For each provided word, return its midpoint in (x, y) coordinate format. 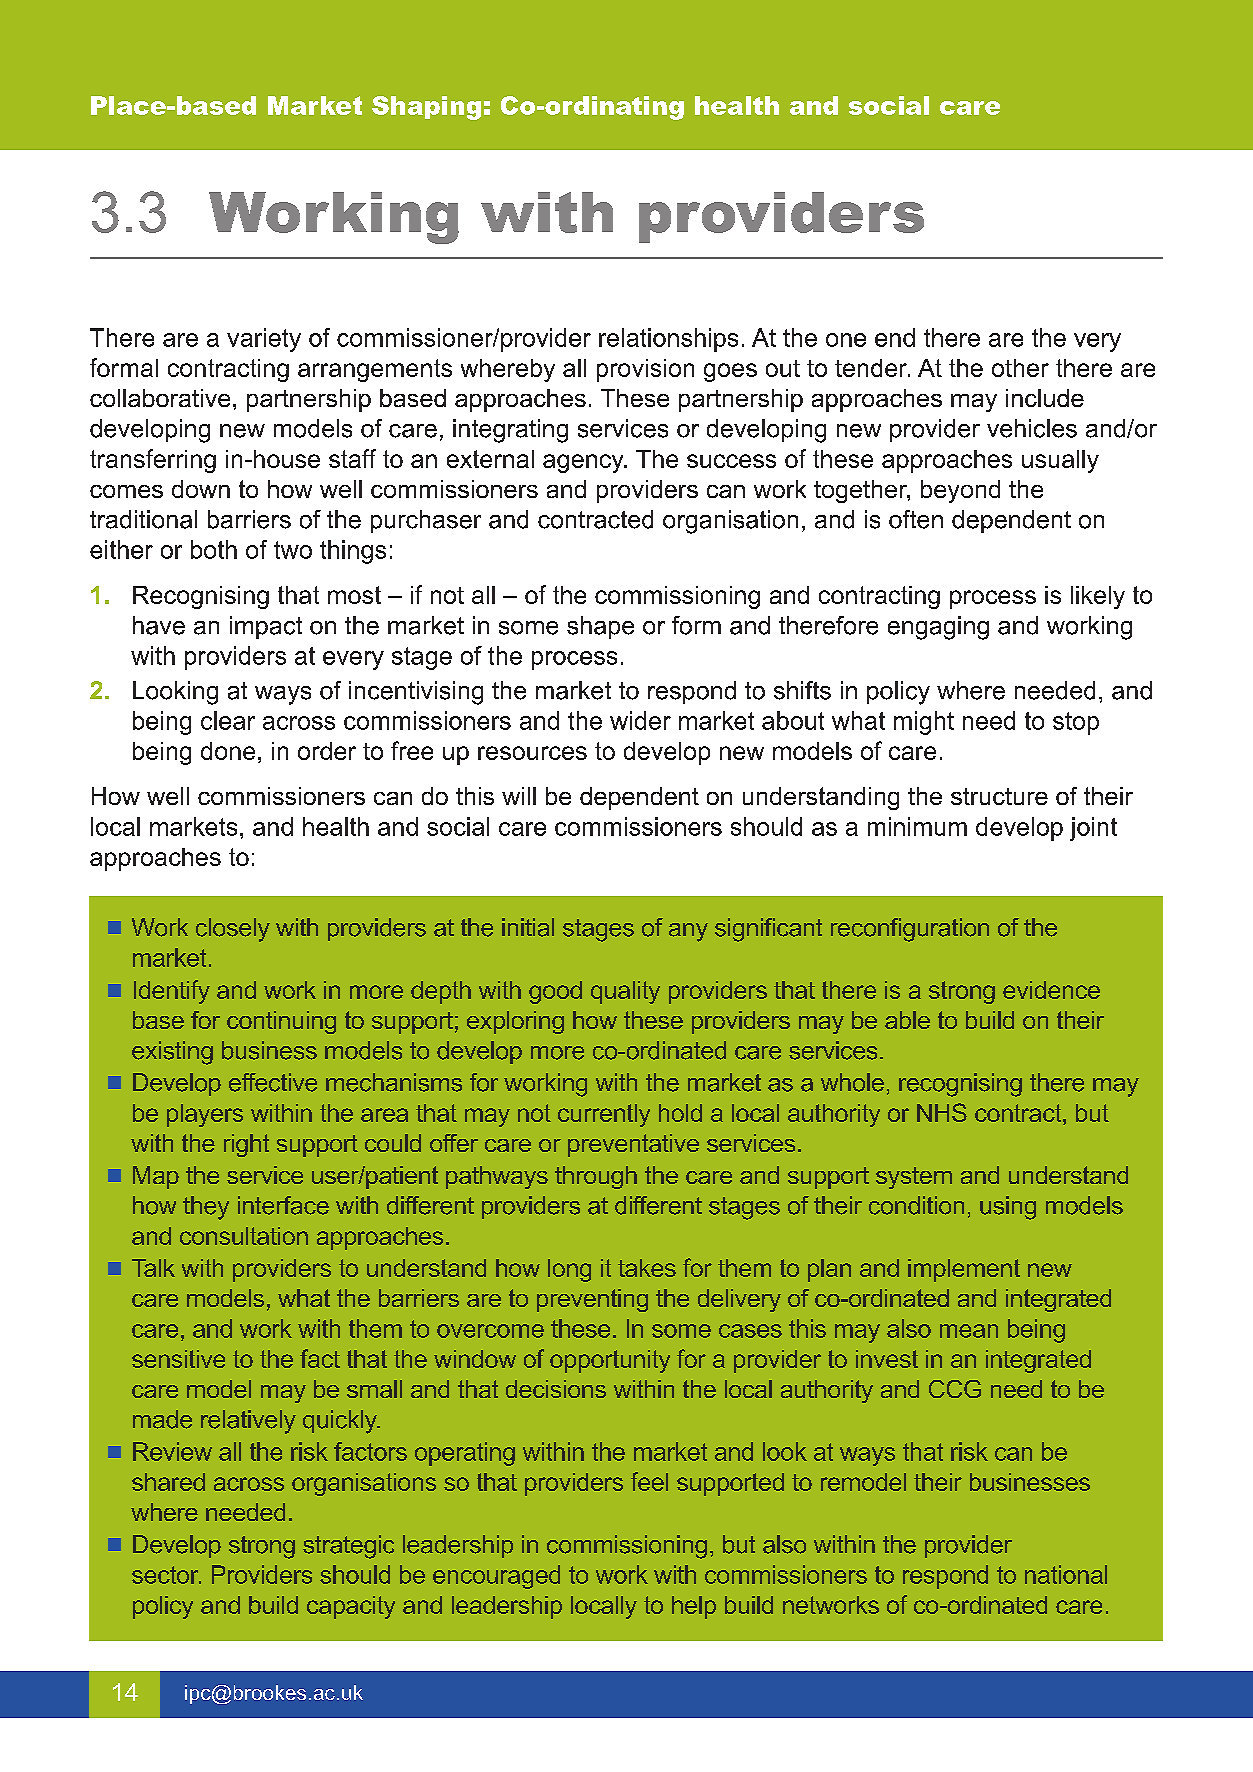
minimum (917, 826)
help (694, 1607)
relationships (668, 340)
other (1020, 368)
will (519, 796)
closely (233, 930)
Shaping (426, 108)
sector (166, 1575)
